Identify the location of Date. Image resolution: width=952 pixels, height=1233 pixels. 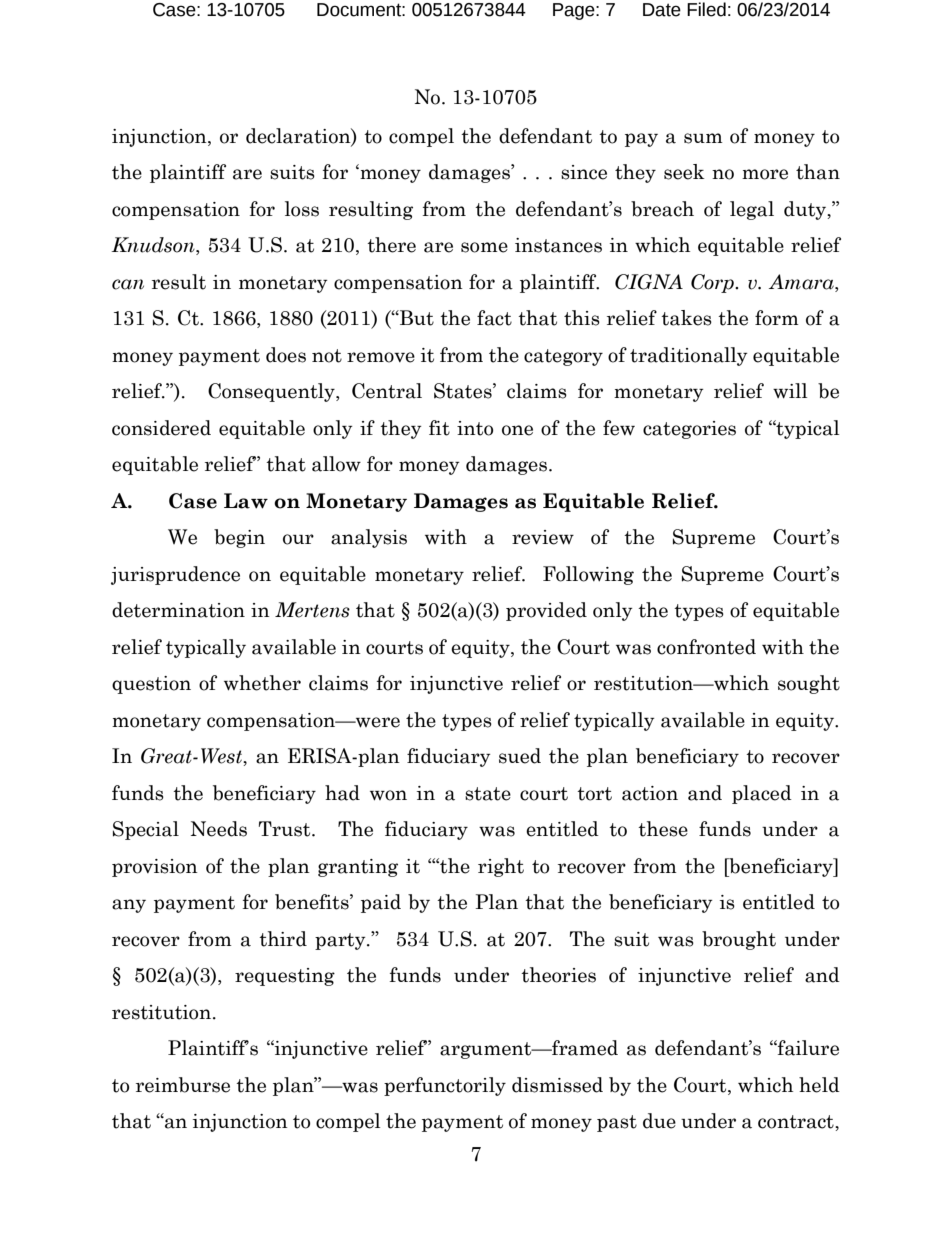
(662, 10).
